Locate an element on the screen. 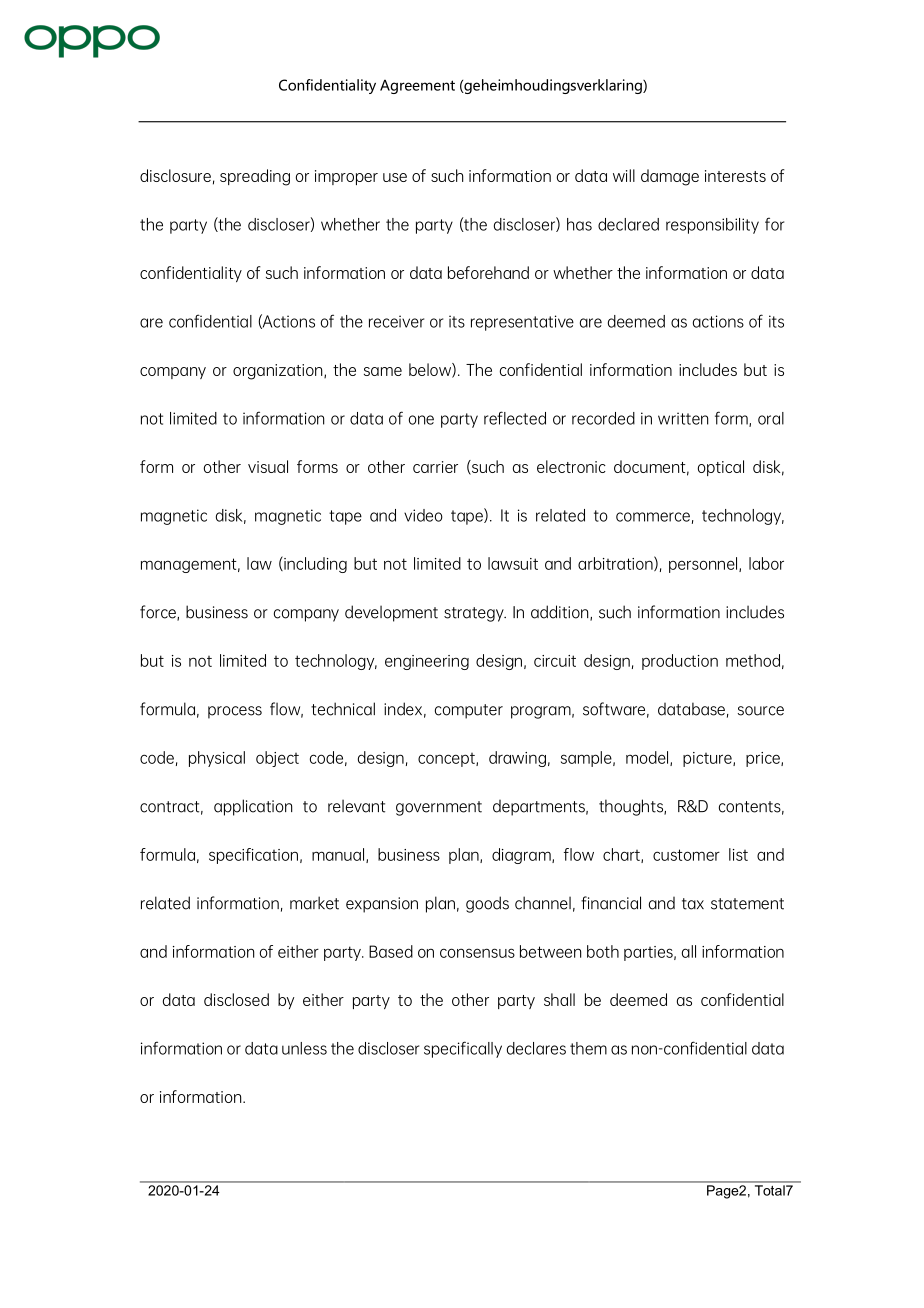  Agreement is located at coordinates (417, 87).
